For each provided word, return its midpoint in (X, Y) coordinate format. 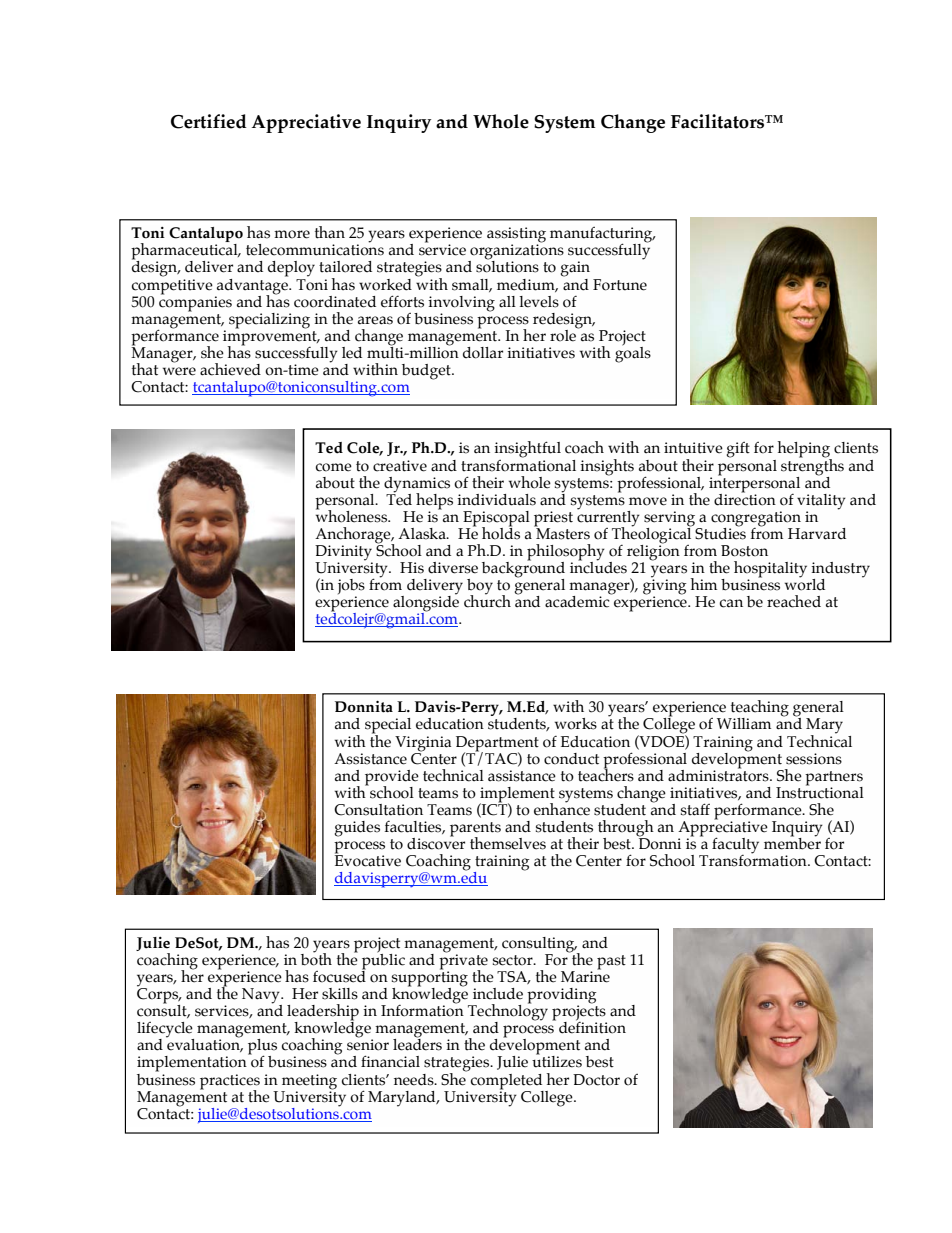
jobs (351, 588)
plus (262, 1048)
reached (794, 601)
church (487, 600)
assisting (516, 236)
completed (506, 1082)
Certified (209, 121)
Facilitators (719, 121)
